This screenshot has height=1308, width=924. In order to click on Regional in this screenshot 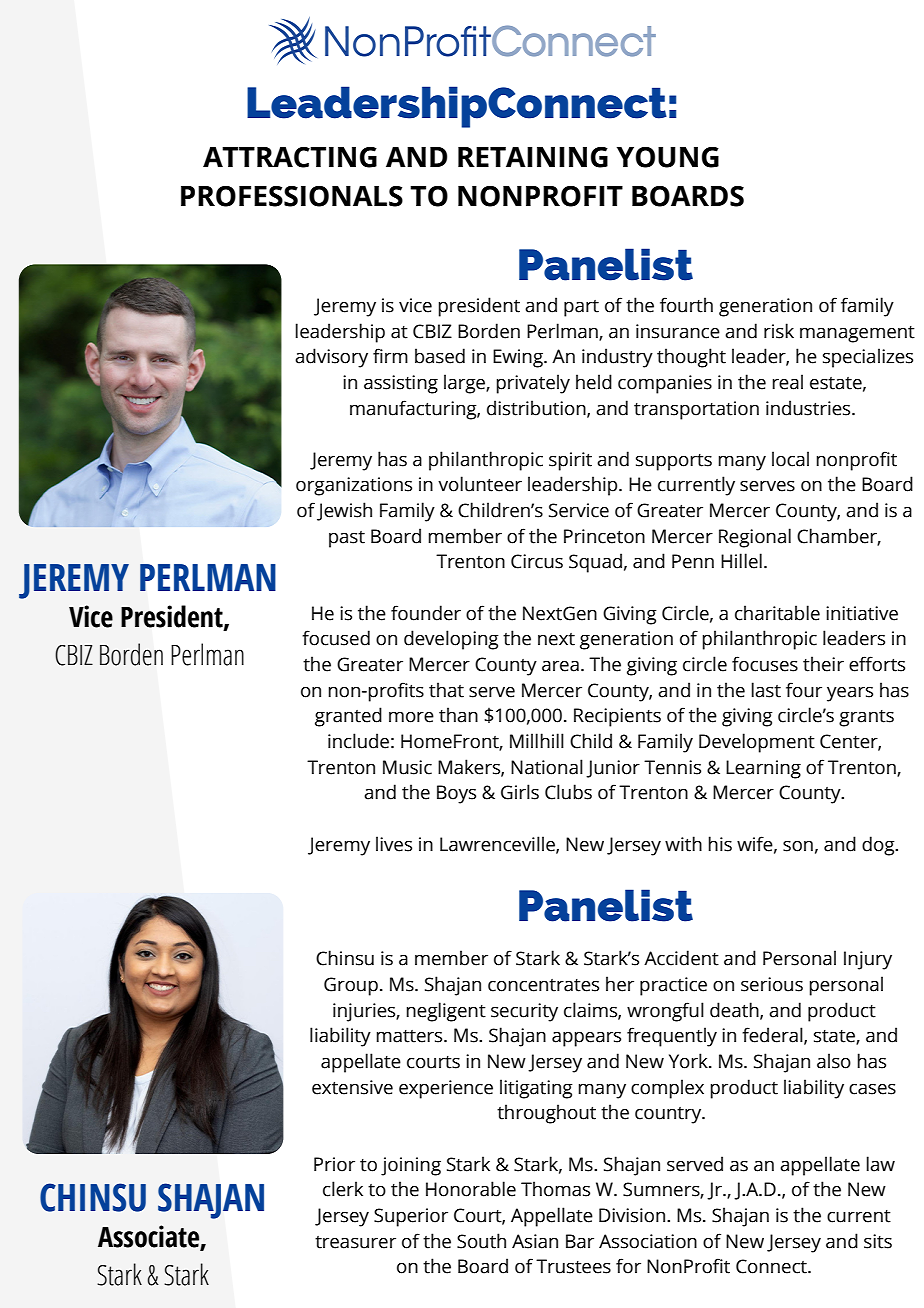, I will do `click(755, 538)`.
